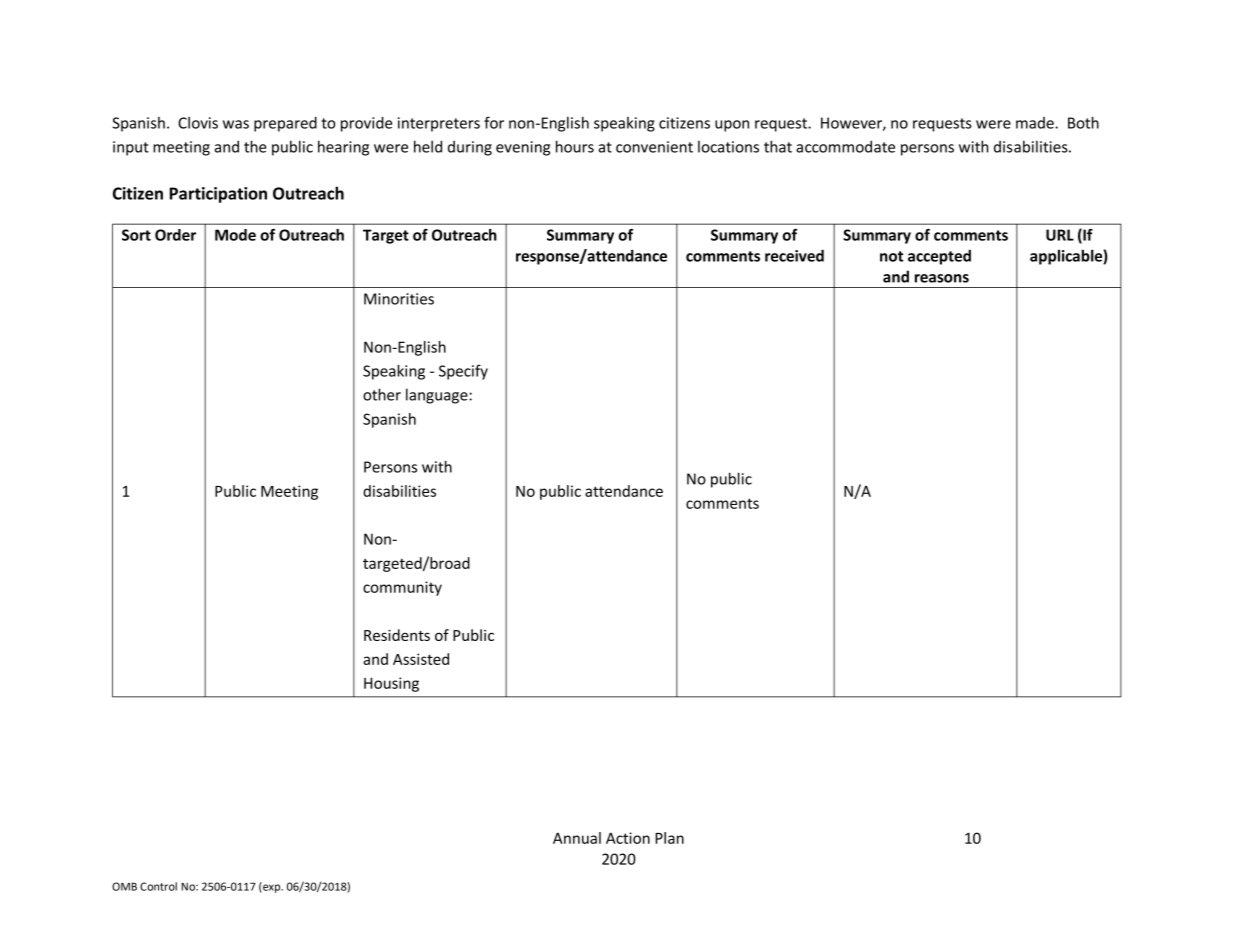 The width and height of the page is (1233, 952). Describe the element at coordinates (575, 146) in the page. I see `hours` at that location.
